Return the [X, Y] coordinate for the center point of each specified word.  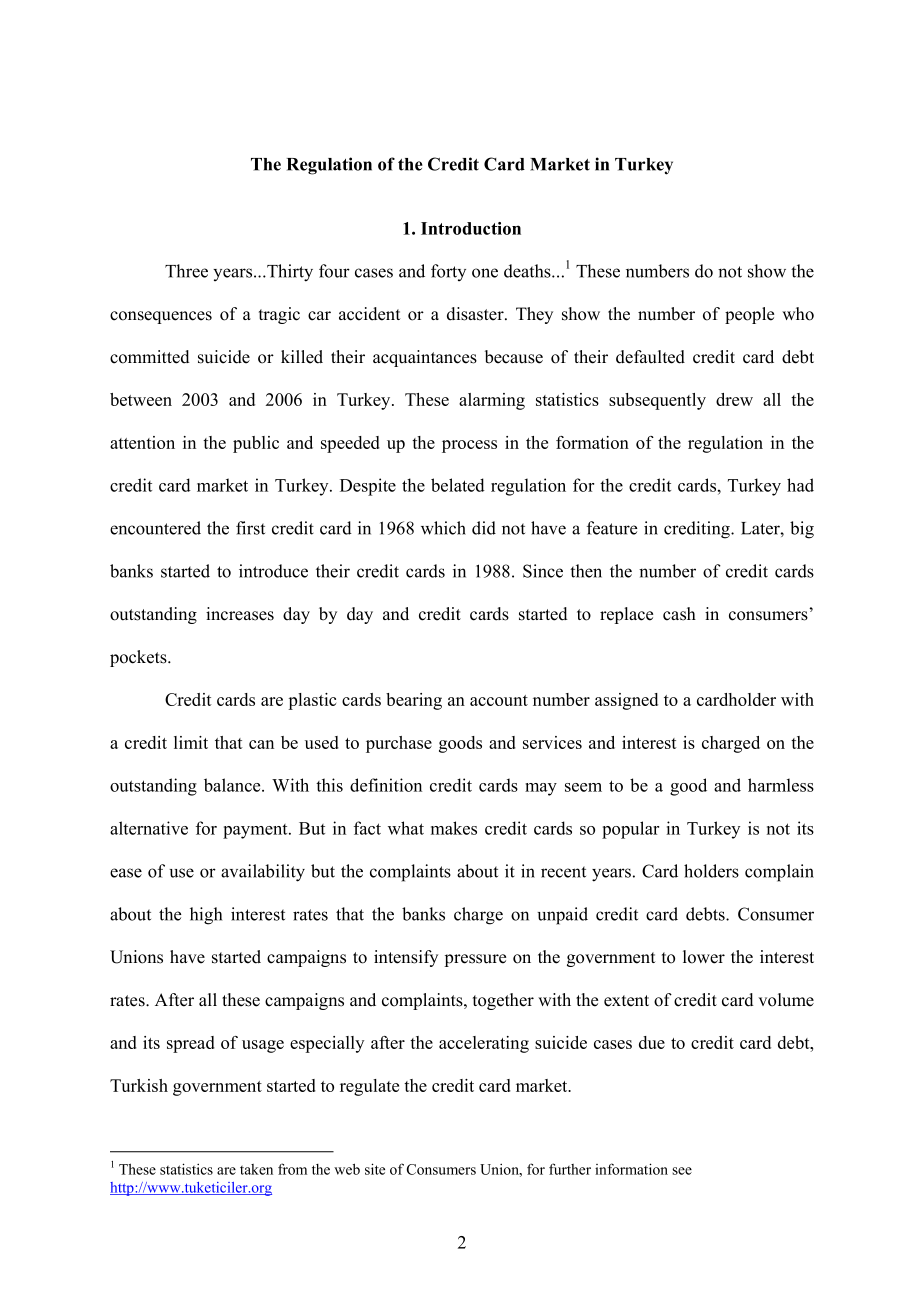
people [749, 315]
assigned [626, 701]
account [499, 700]
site [375, 1169]
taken [256, 1169]
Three [186, 271]
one [485, 273]
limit [191, 742]
